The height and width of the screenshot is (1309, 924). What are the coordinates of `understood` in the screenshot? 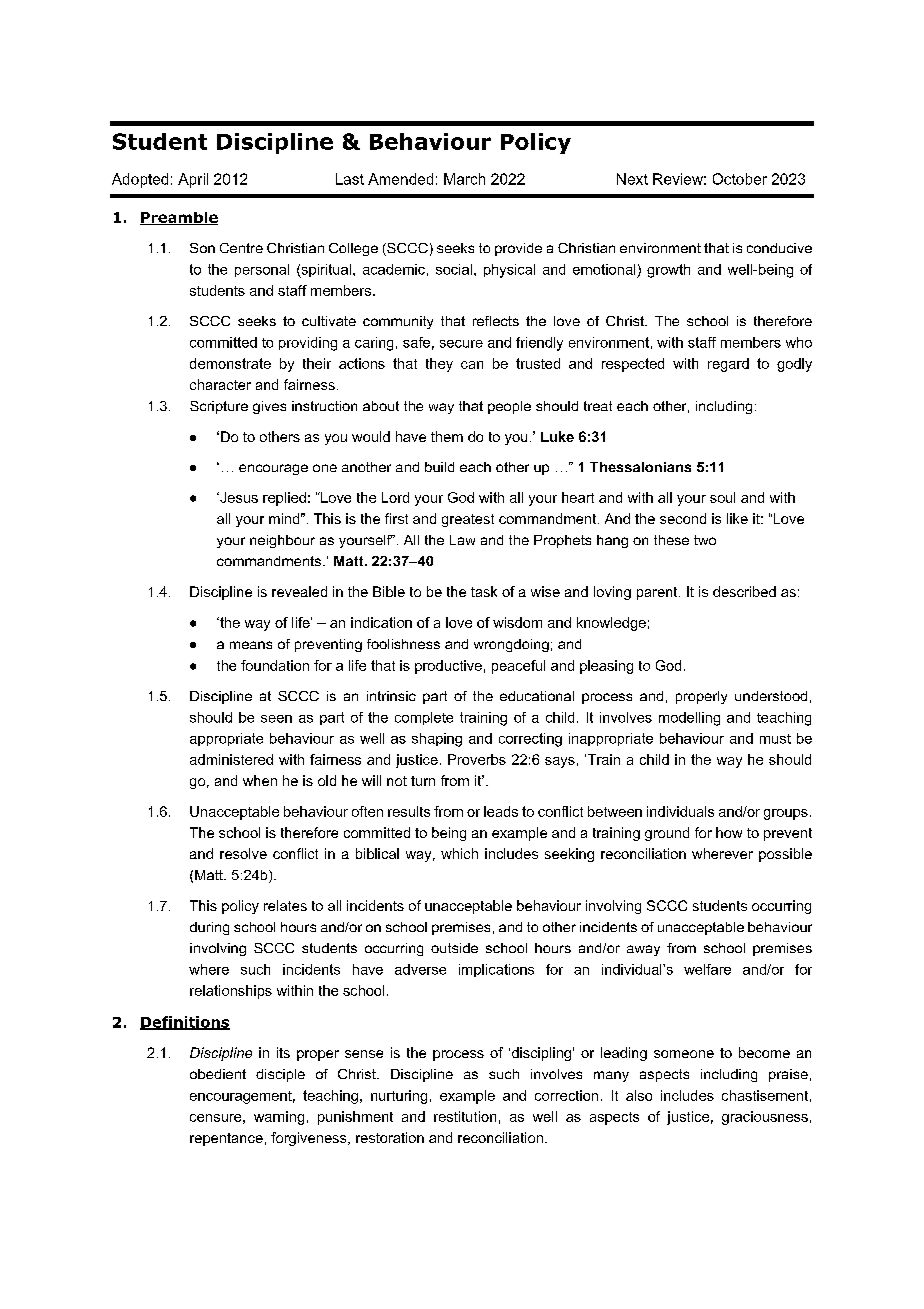 It's located at (771, 696).
